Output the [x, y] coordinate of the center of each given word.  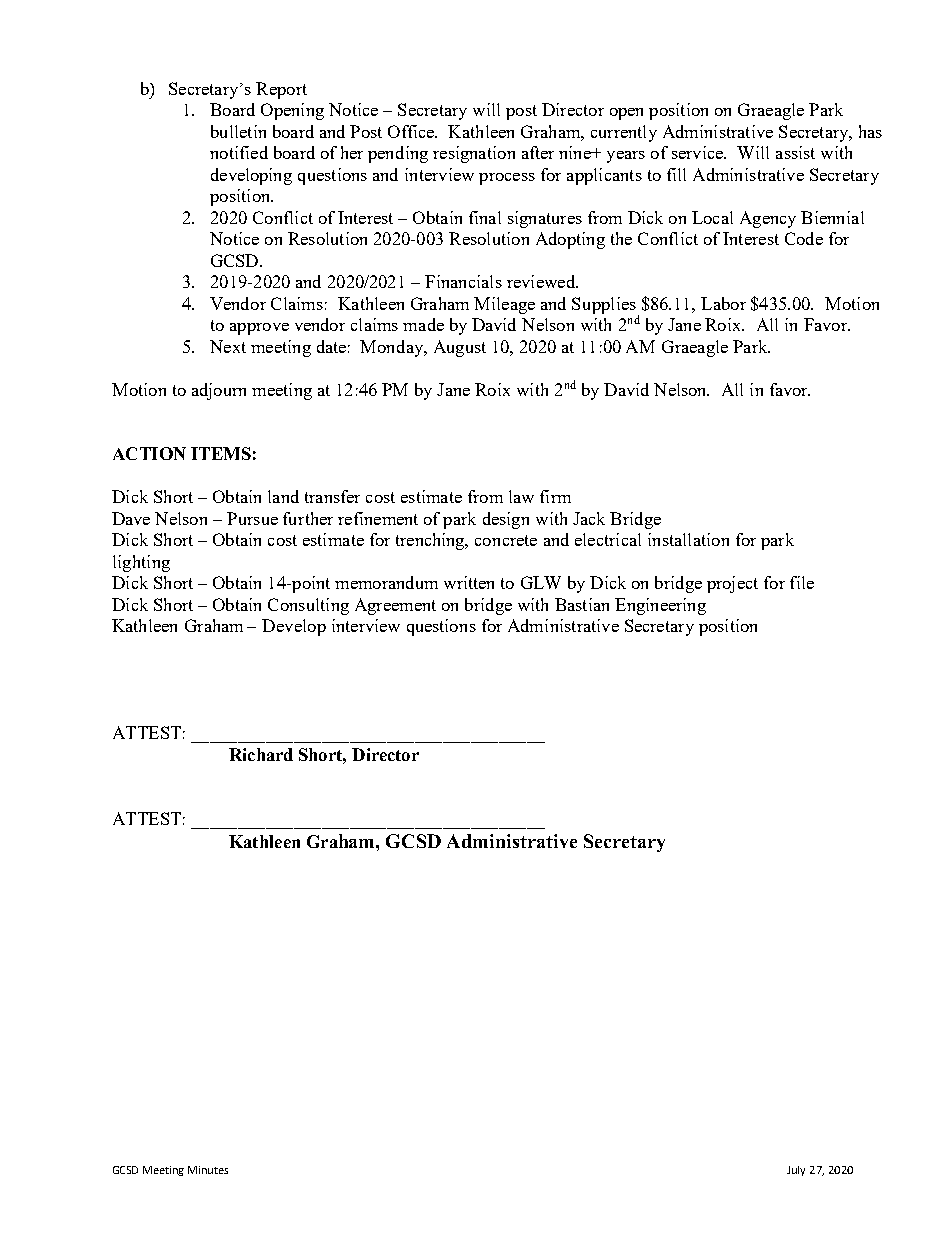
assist [795, 152]
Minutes [208, 1170]
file [802, 582]
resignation [474, 154]
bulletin [238, 131]
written [469, 582]
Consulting [308, 606]
